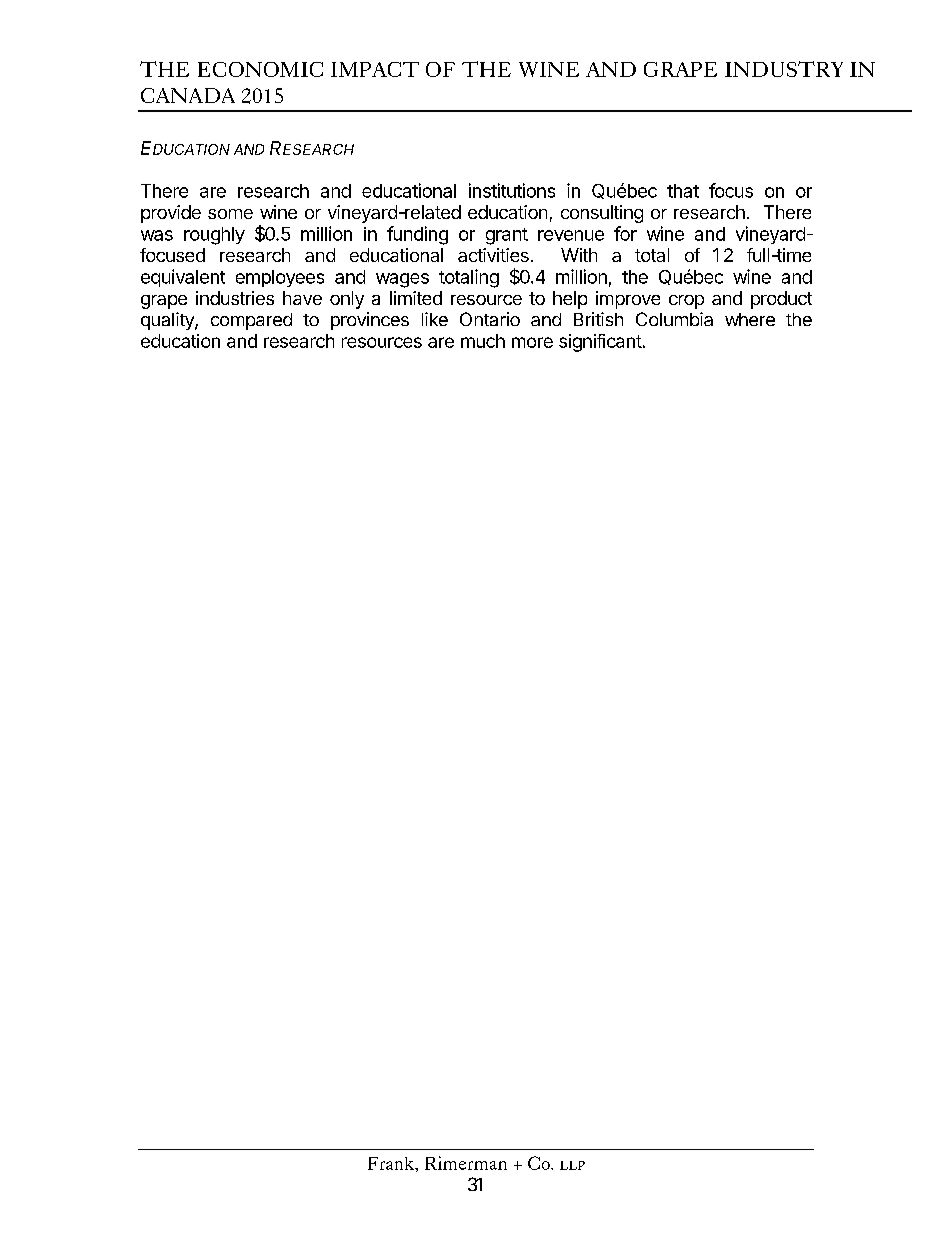 The width and height of the image is (952, 1233). Describe the element at coordinates (784, 69) in the image. I see `INDUSTRY` at that location.
